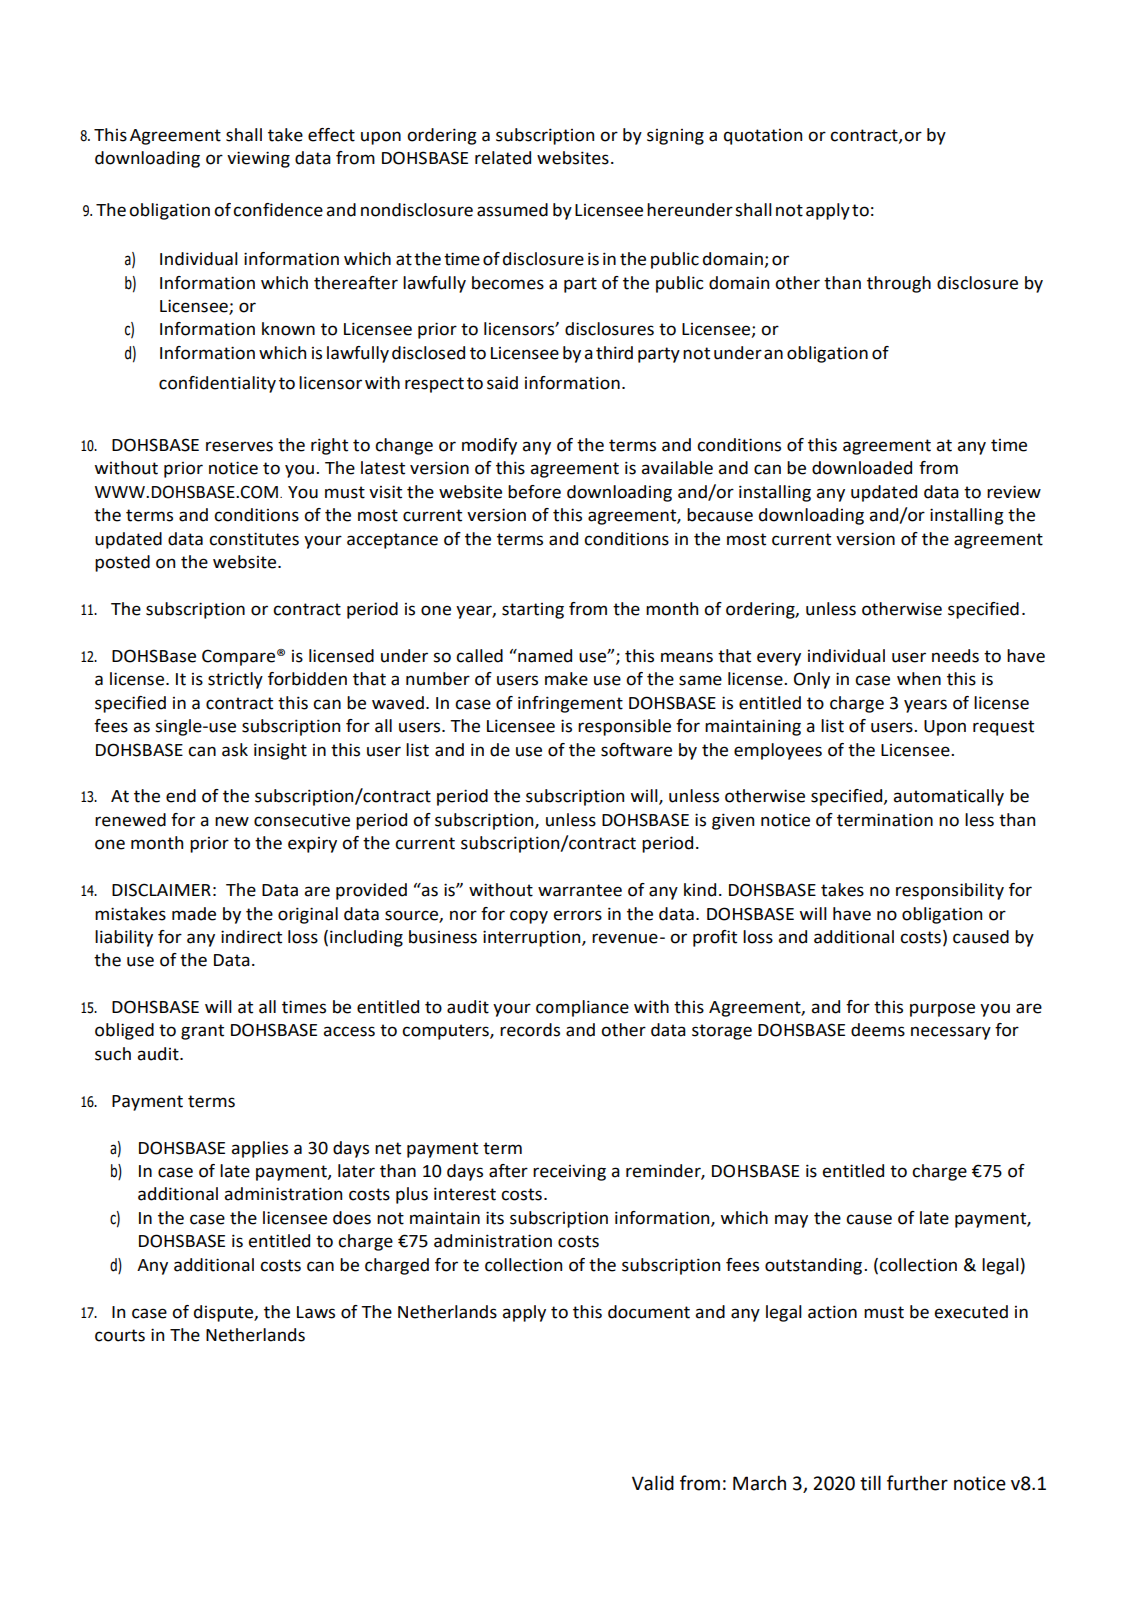  What do you see at coordinates (636, 750) in the page?
I see `software` at bounding box center [636, 750].
